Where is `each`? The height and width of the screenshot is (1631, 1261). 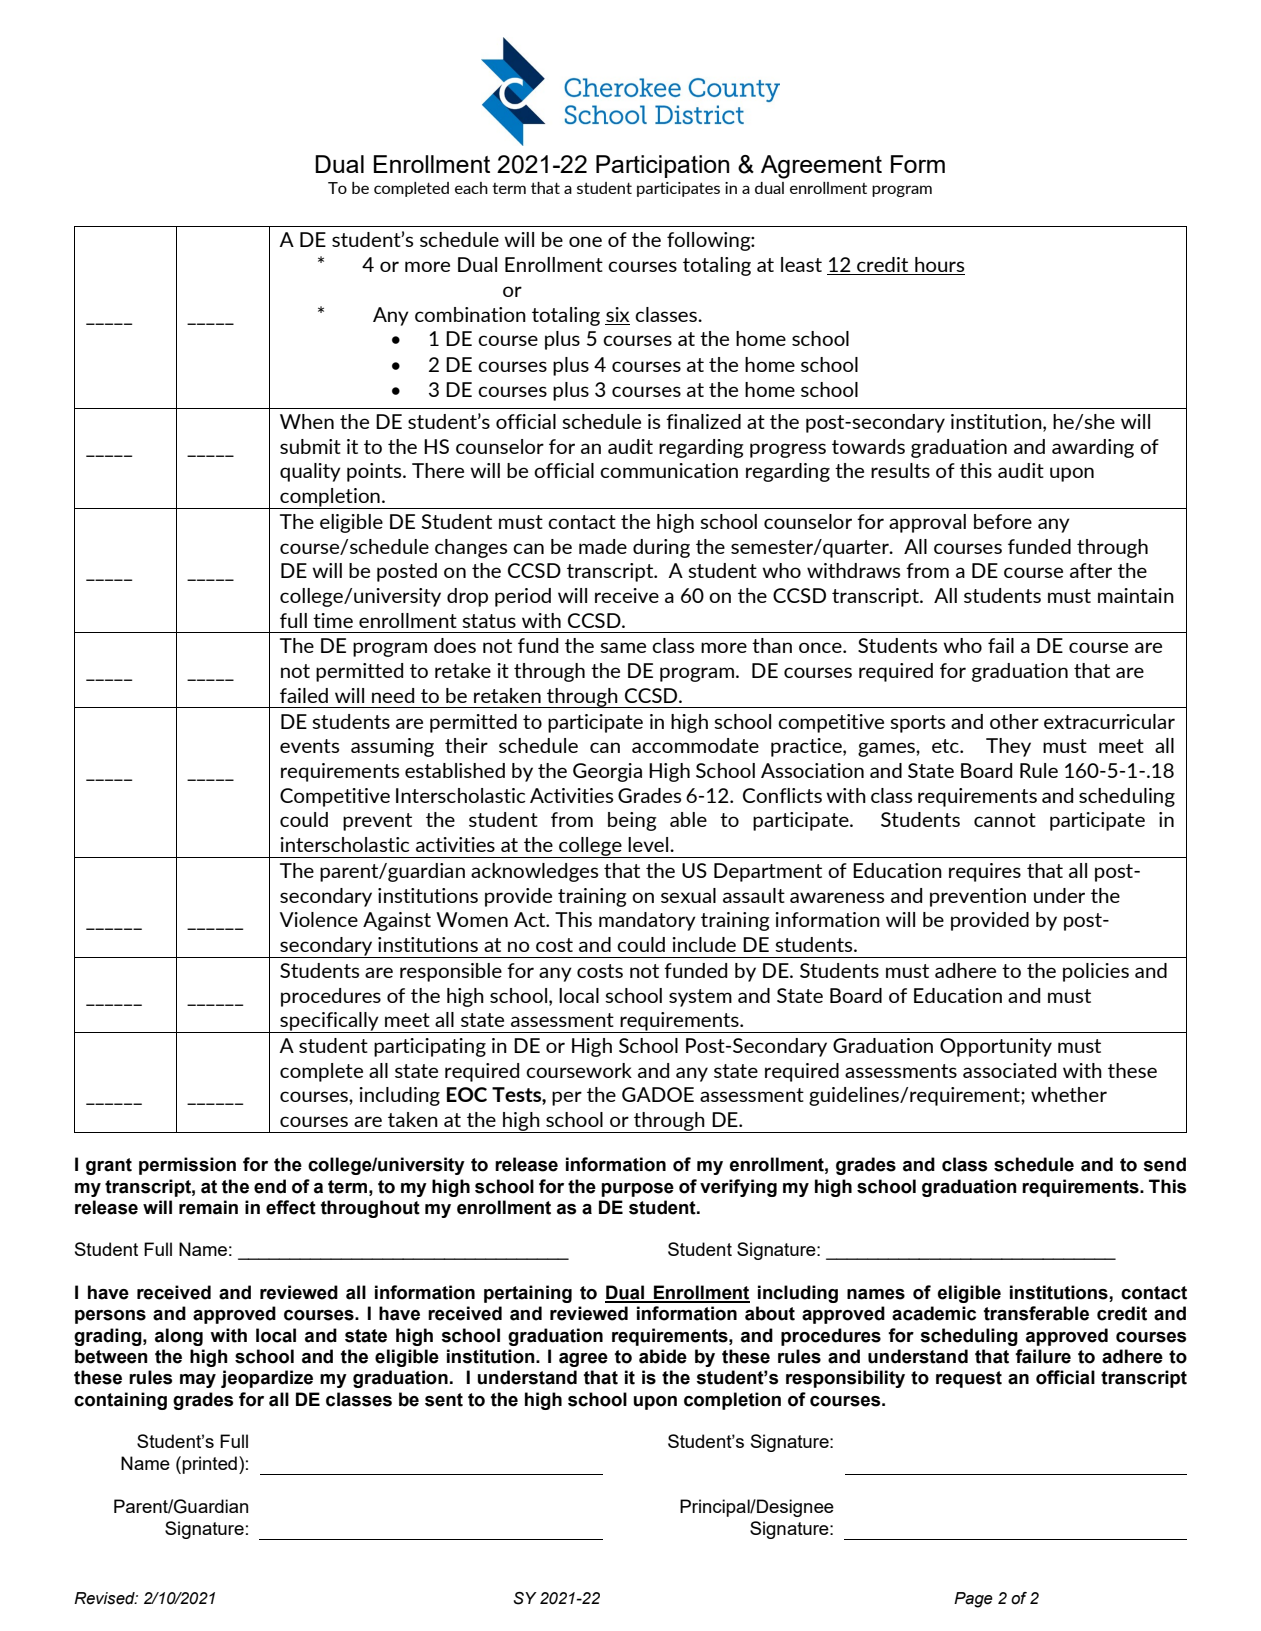 each is located at coordinates (471, 188).
